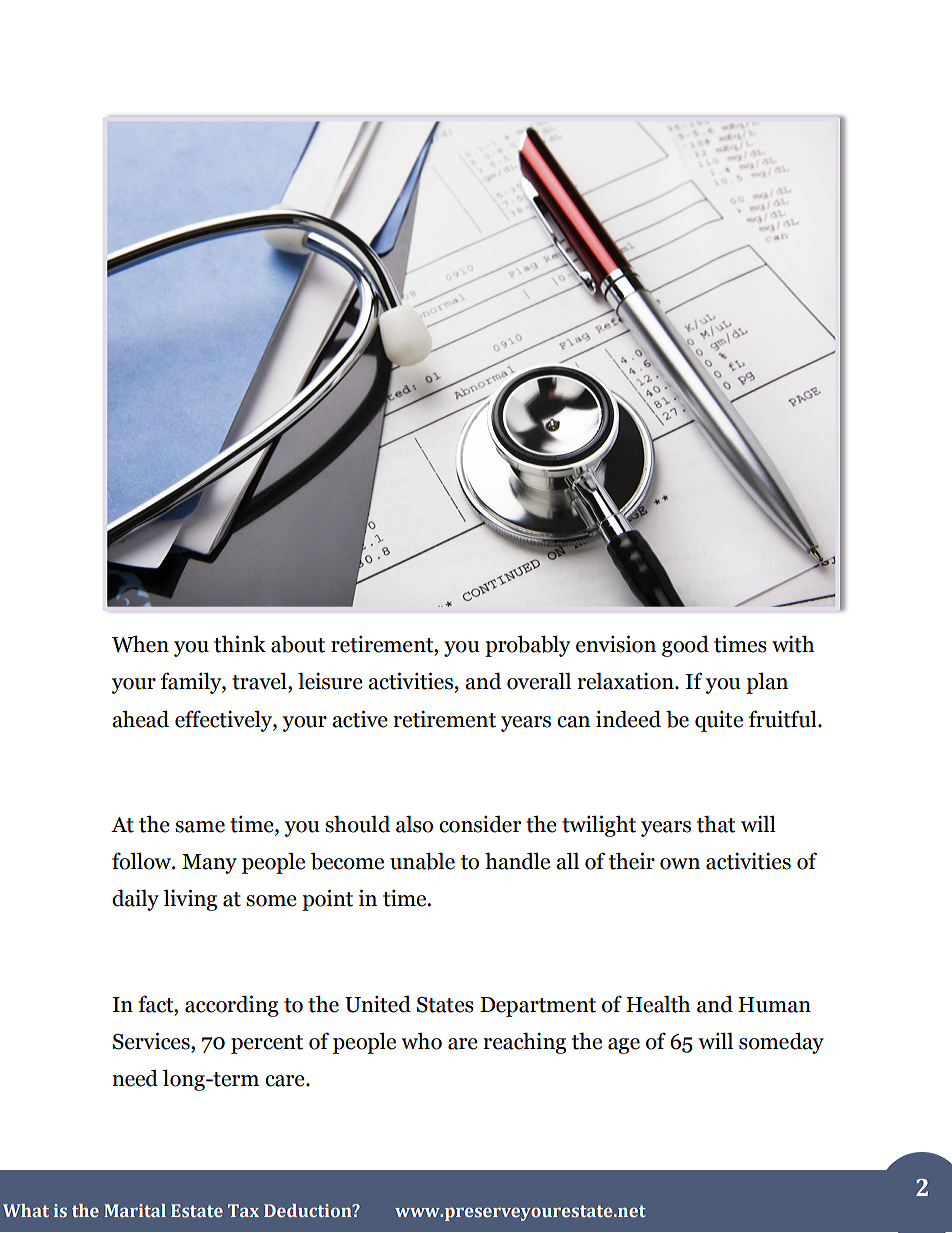  Describe the element at coordinates (685, 646) in the page. I see `good` at that location.
